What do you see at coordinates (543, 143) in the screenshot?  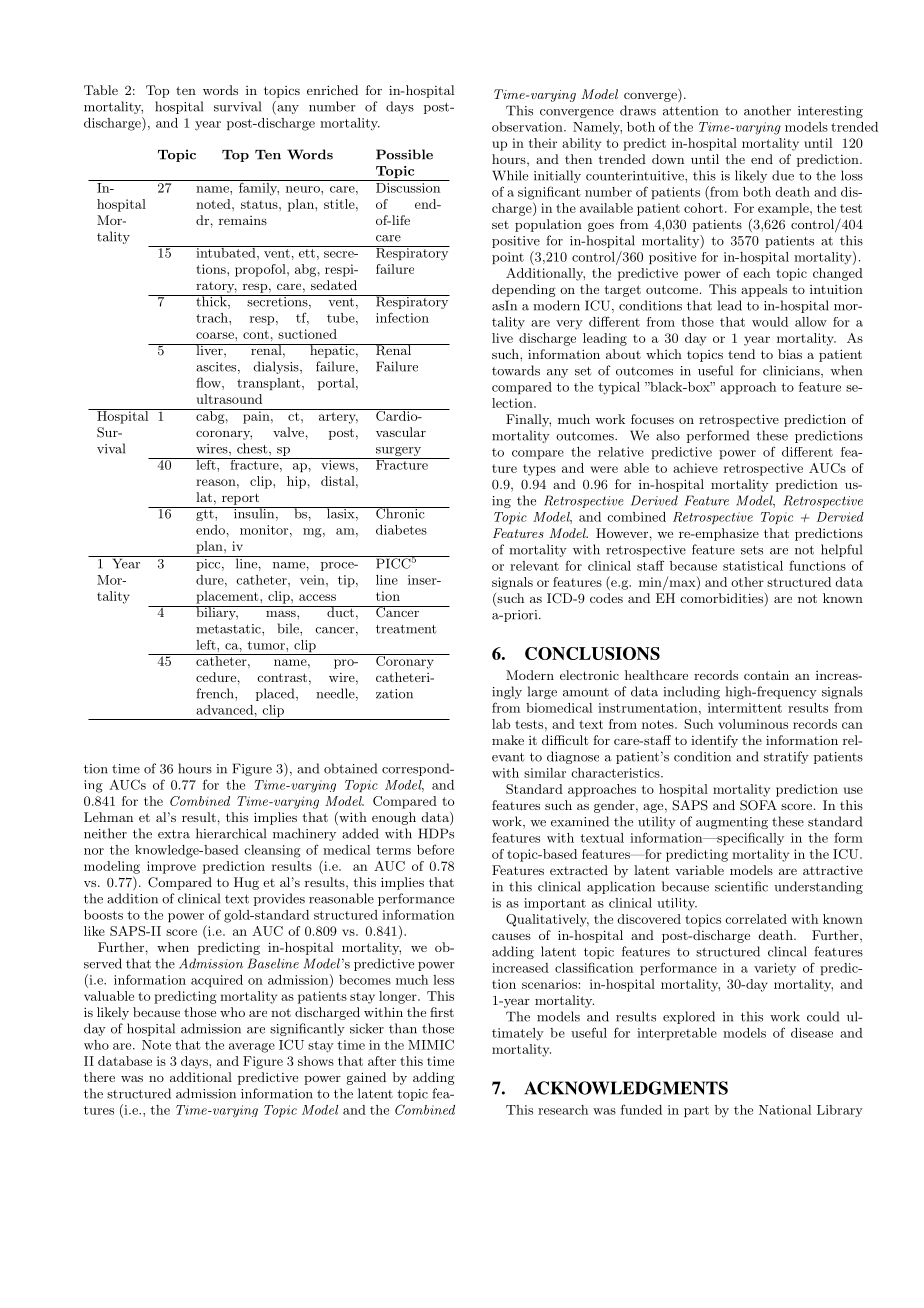 I see `their` at bounding box center [543, 143].
